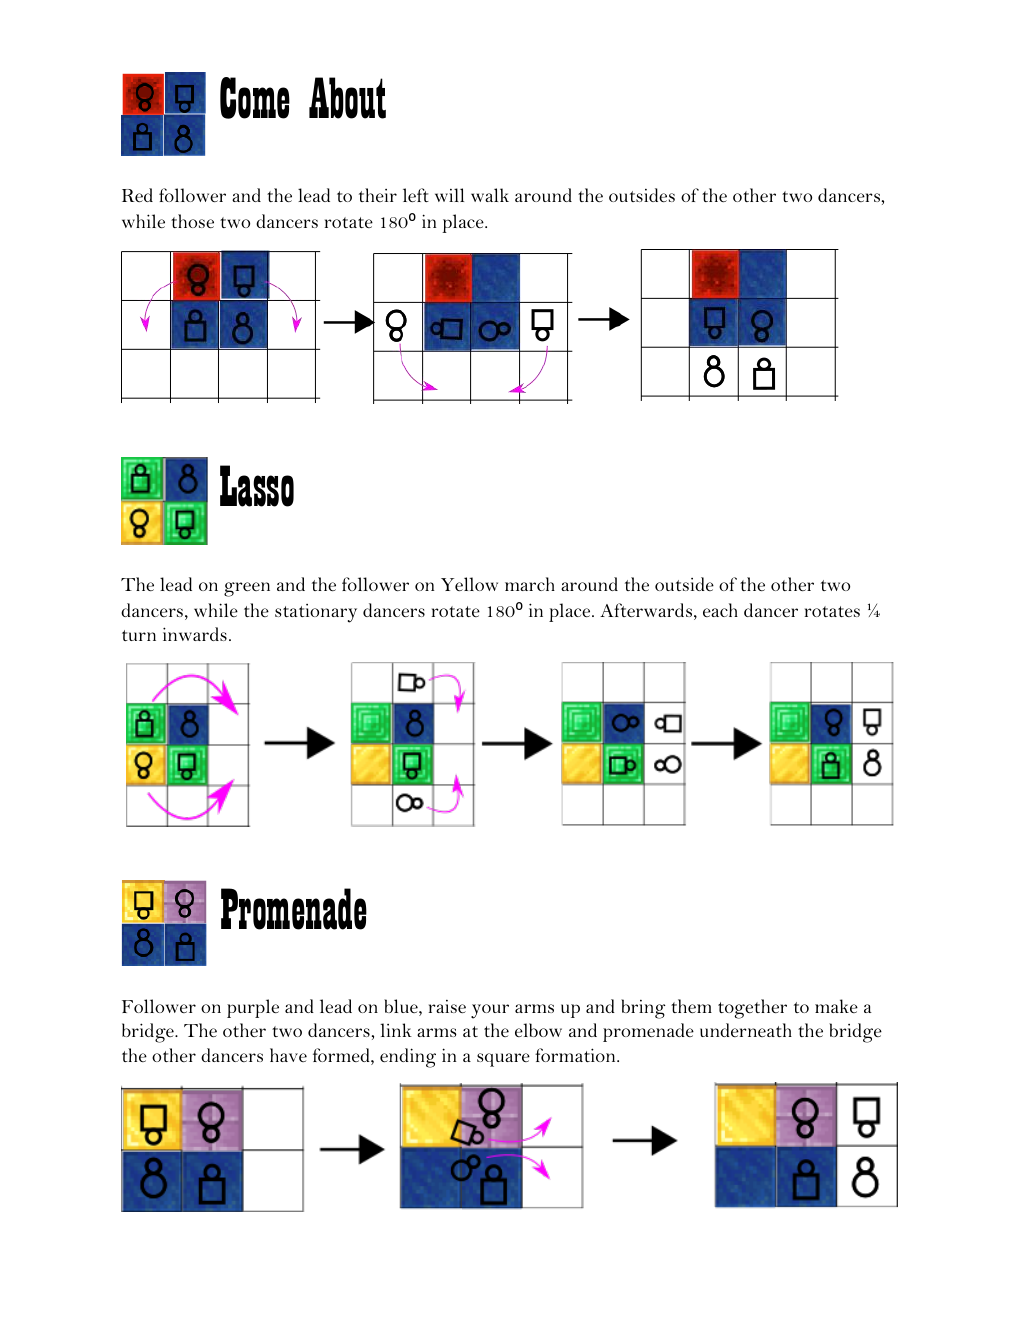 This image has height=1332, width=1029. What do you see at coordinates (449, 195) in the image?
I see `will` at bounding box center [449, 195].
